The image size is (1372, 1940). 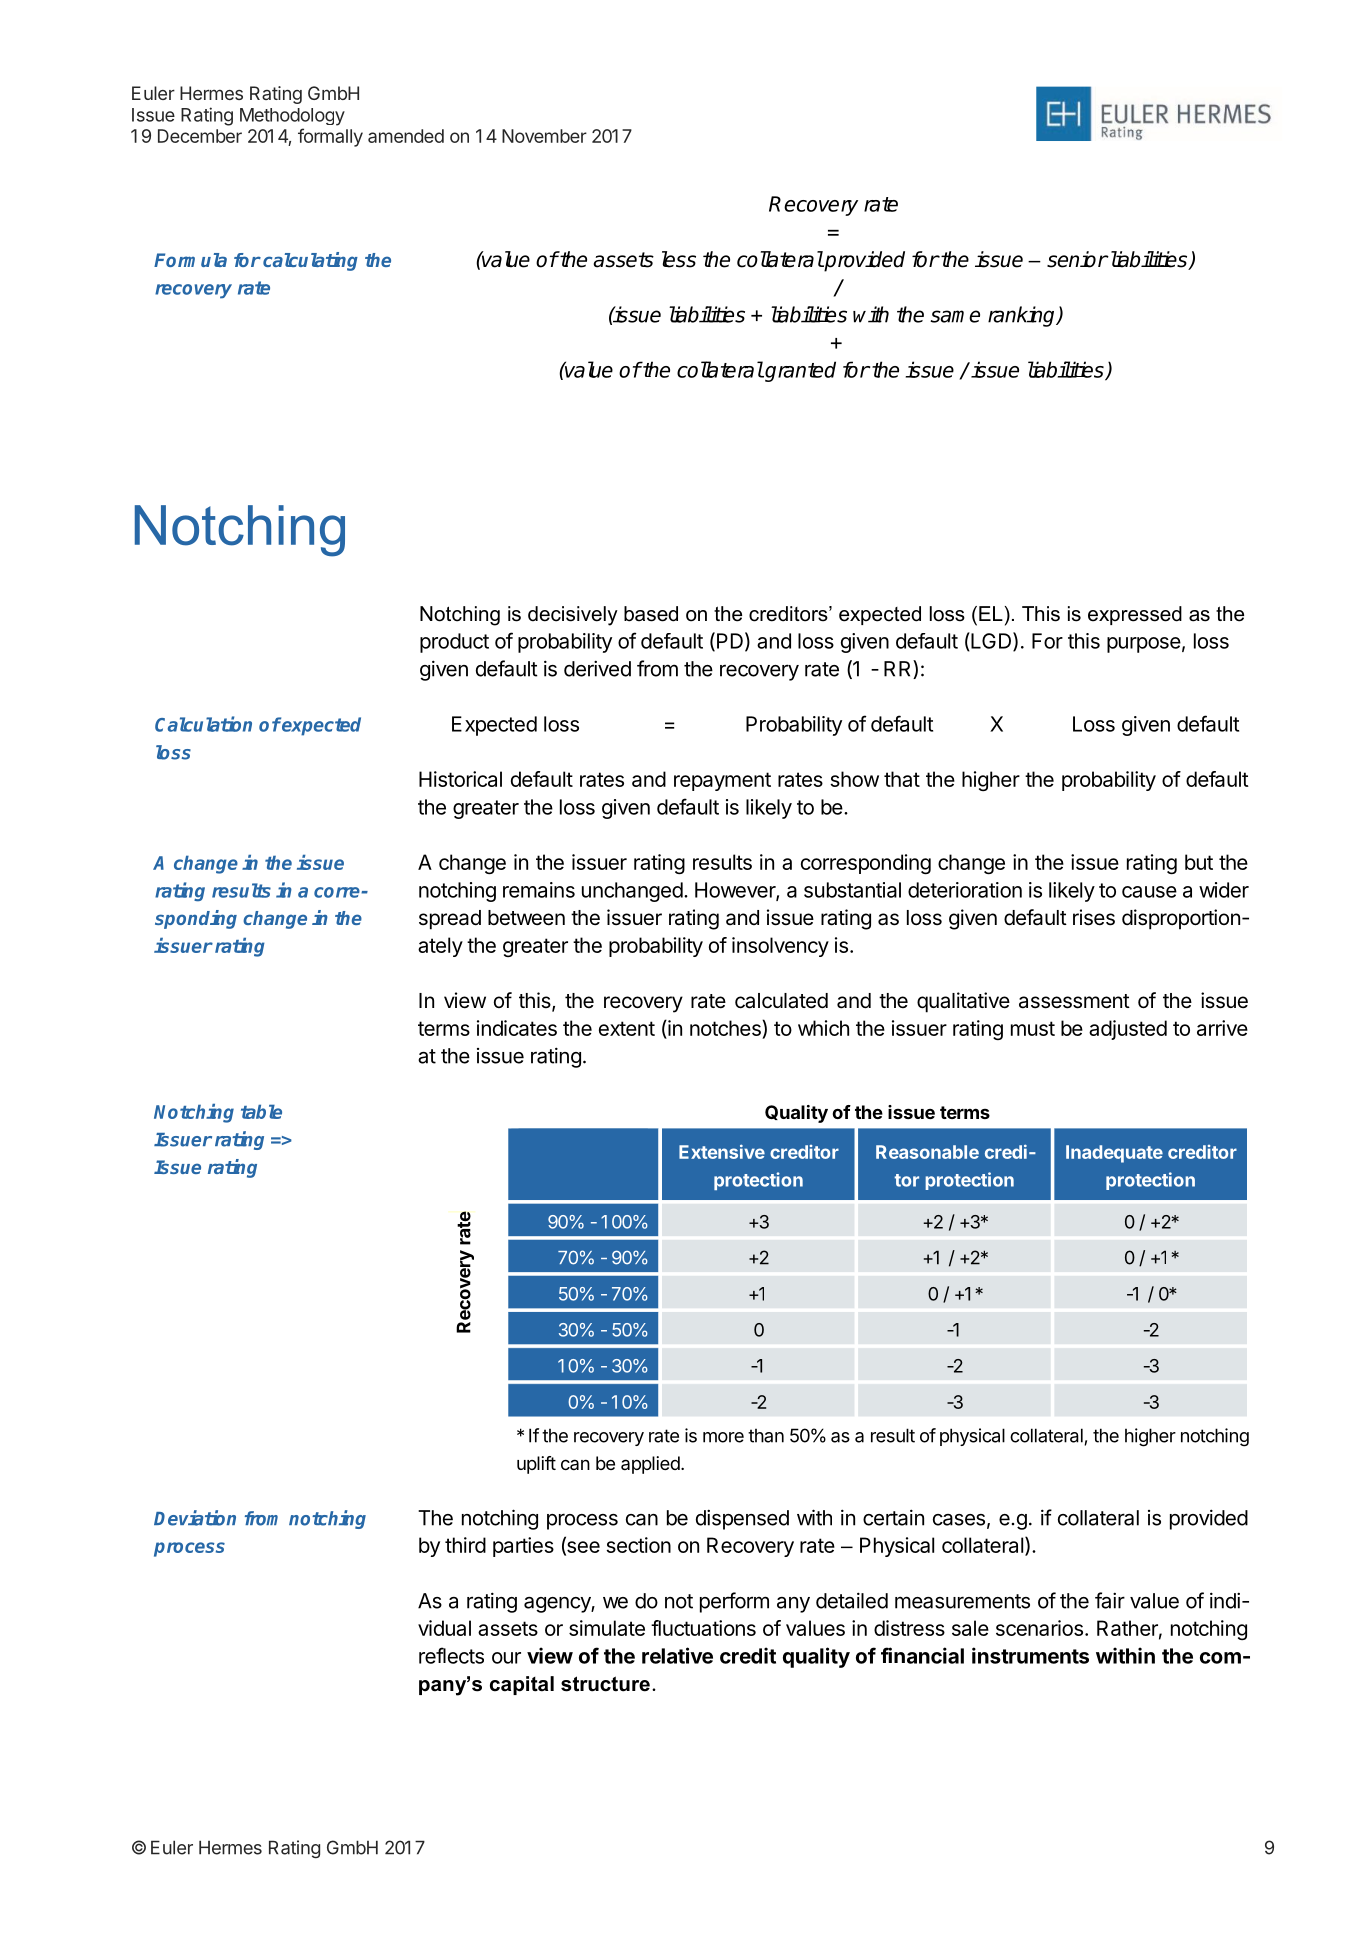 What do you see at coordinates (1114, 1154) in the screenshot?
I see `Inadequate` at bounding box center [1114, 1154].
